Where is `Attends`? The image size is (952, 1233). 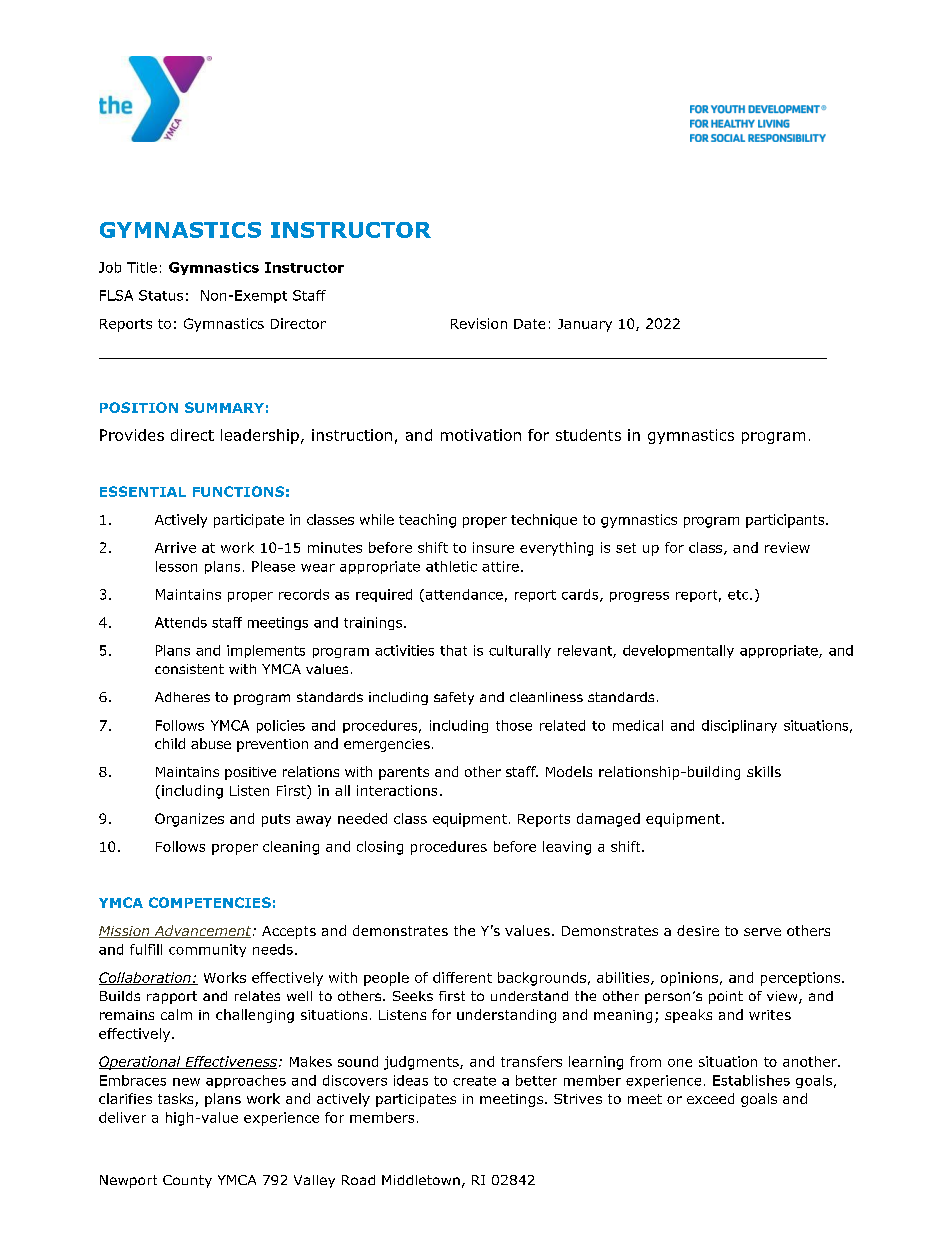
Attends is located at coordinates (181, 622).
